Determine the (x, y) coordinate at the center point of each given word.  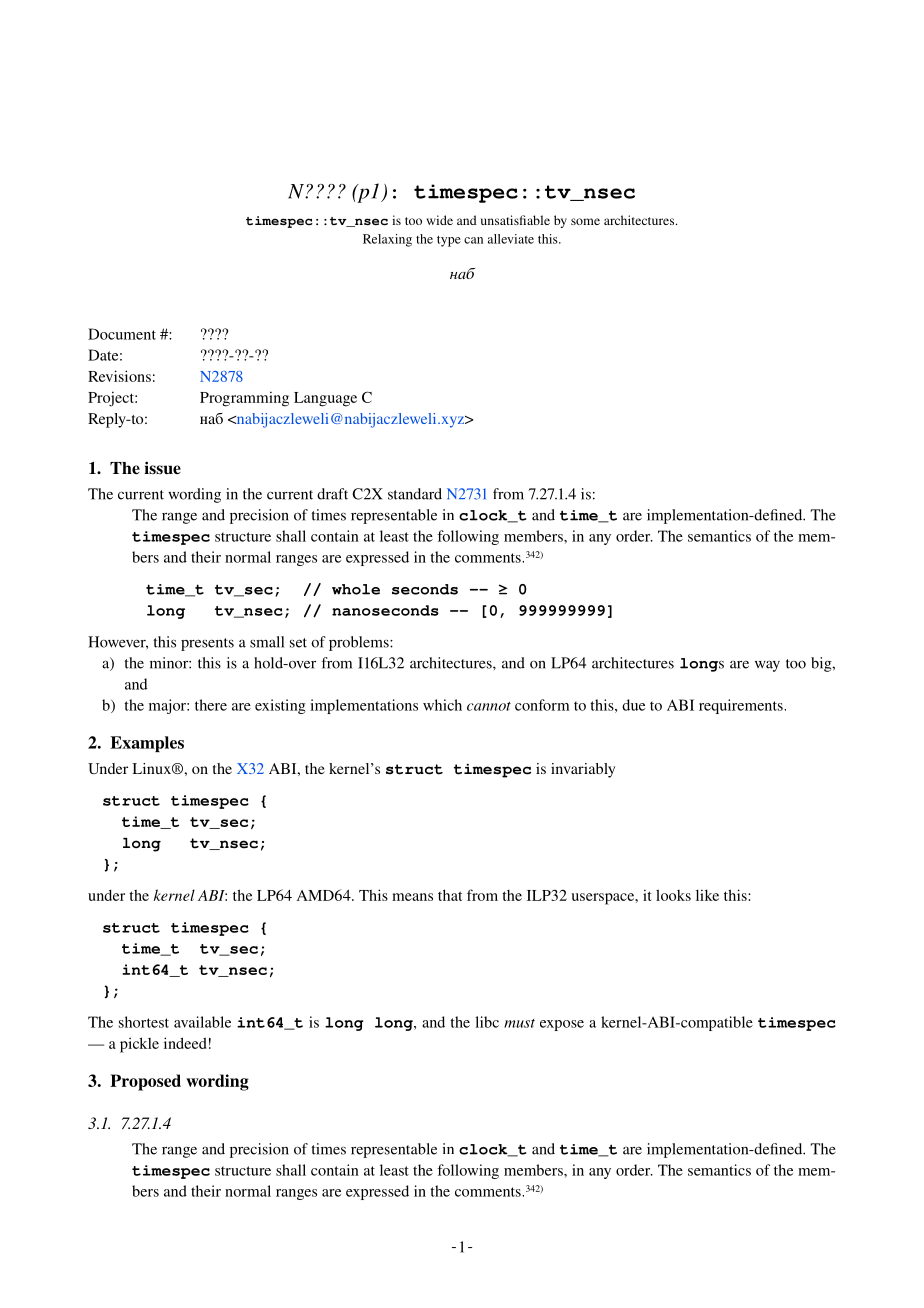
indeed (185, 1043)
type (449, 241)
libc (487, 1022)
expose (562, 1025)
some (585, 221)
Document (122, 334)
